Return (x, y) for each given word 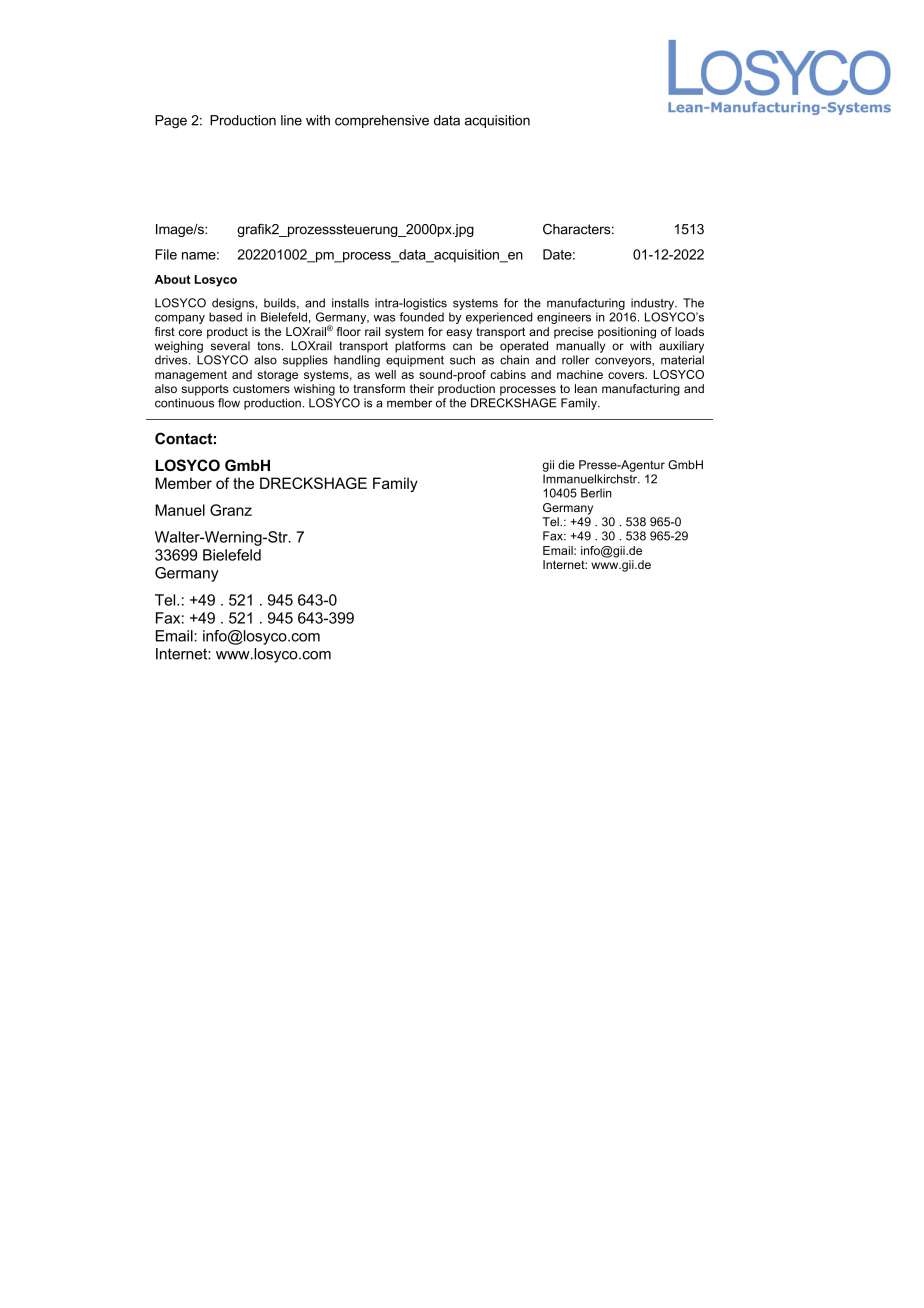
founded (421, 317)
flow (229, 403)
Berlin (596, 493)
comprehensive (382, 121)
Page (171, 122)
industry (653, 304)
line (291, 120)
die (566, 465)
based (225, 317)
